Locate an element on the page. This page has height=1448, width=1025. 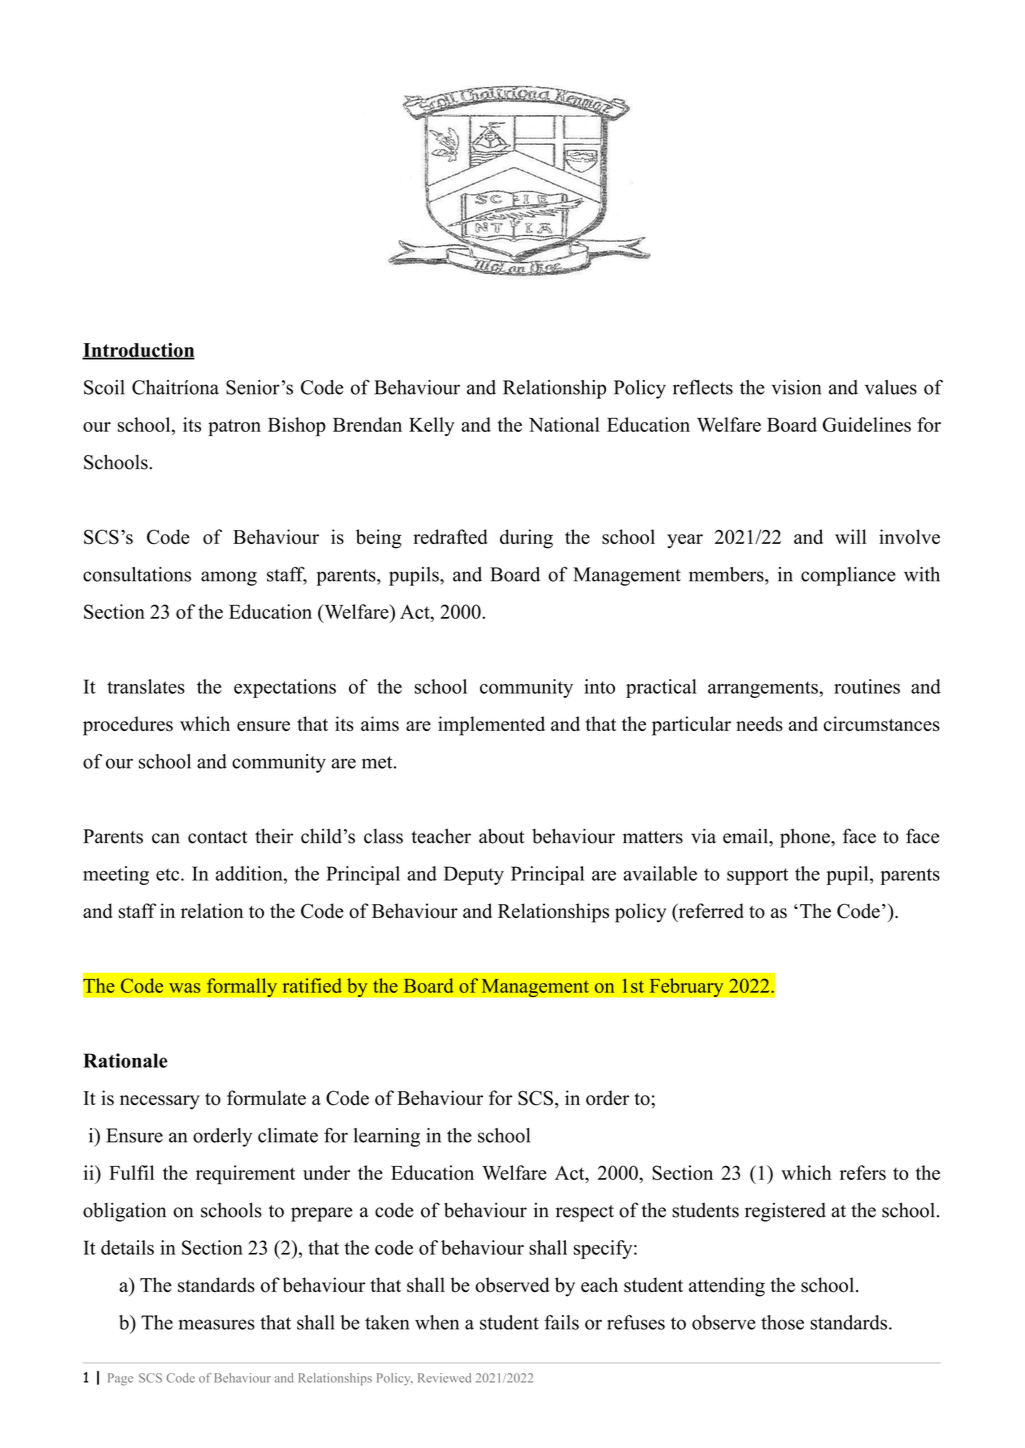
patron is located at coordinates (234, 427).
